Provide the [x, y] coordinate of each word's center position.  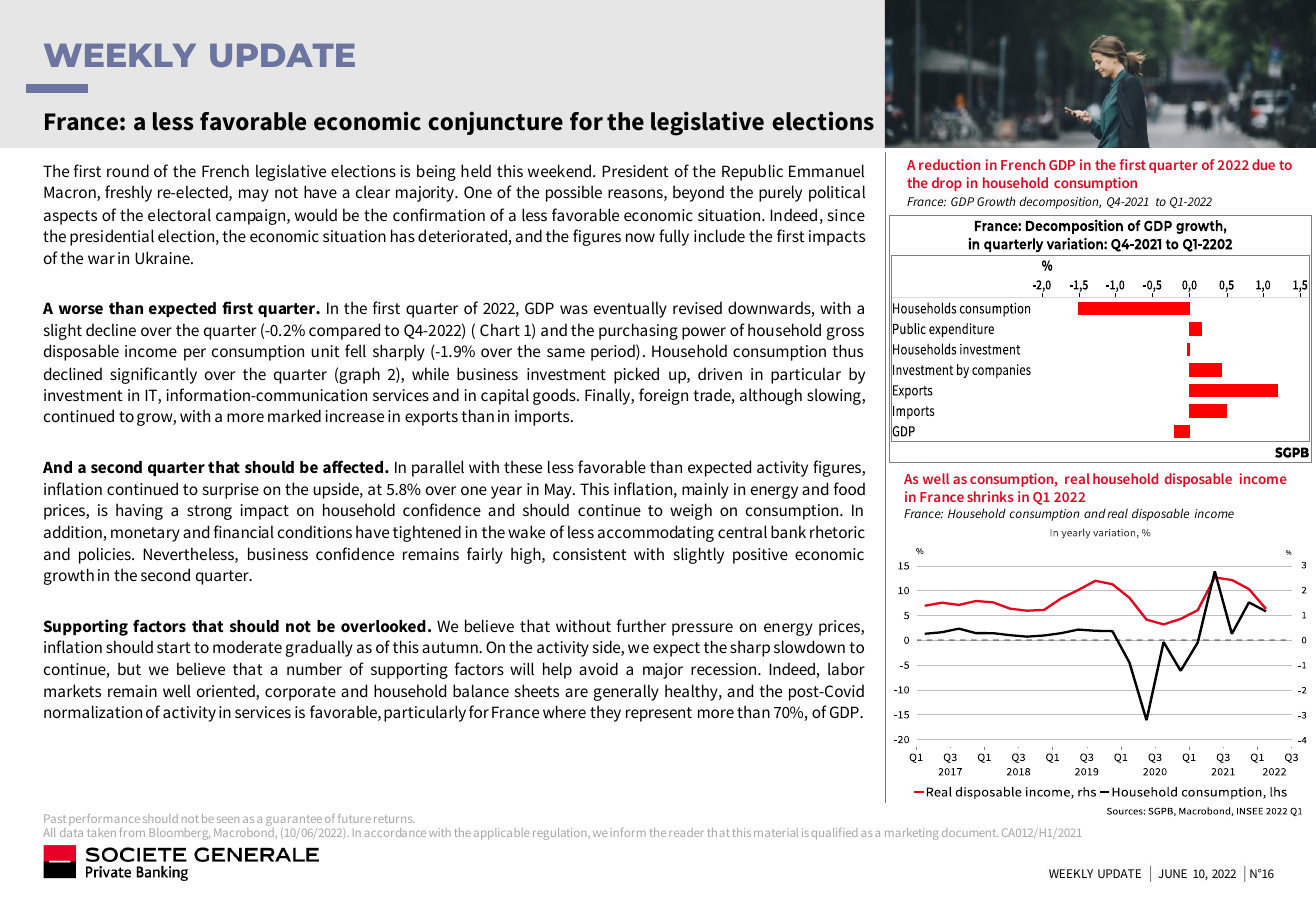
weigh [691, 511]
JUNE [1172, 873]
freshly [128, 193]
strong [209, 512]
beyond [698, 193]
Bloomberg [179, 834]
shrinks [990, 496]
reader [686, 832]
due [1263, 164]
